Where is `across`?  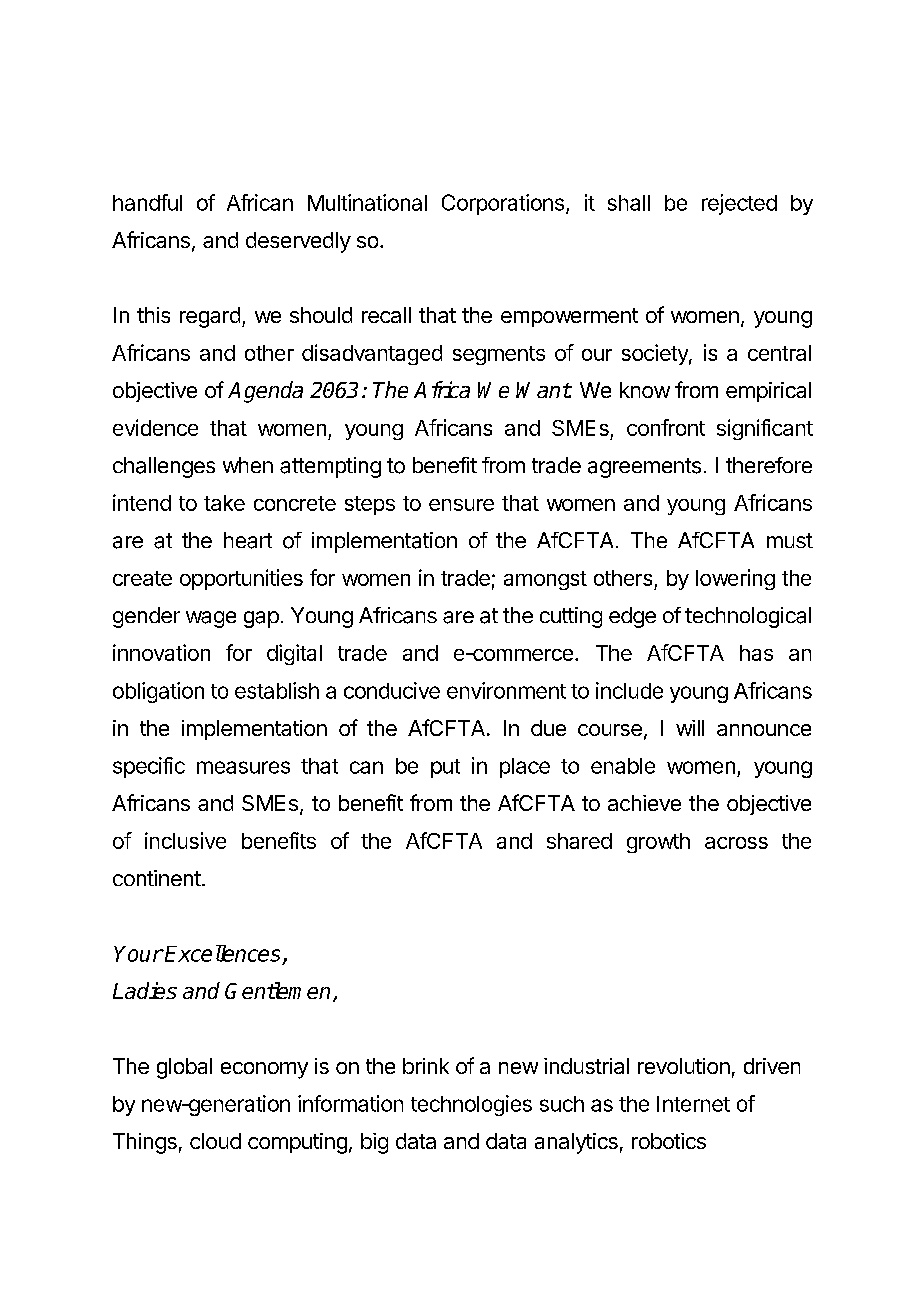
across is located at coordinates (736, 843).
